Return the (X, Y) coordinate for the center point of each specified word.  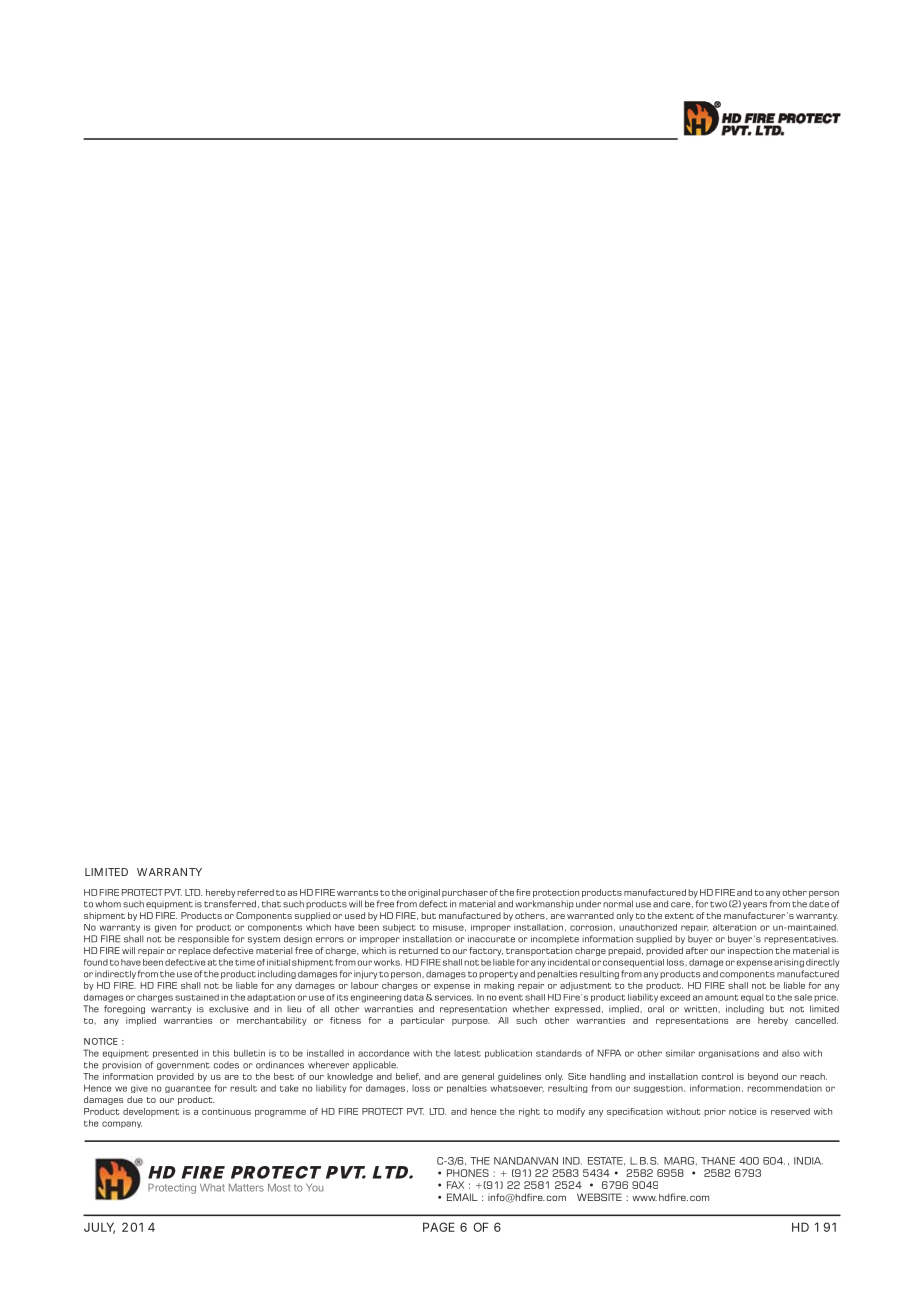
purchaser (465, 893)
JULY (99, 1228)
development (151, 1112)
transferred (230, 904)
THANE (718, 1161)
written (701, 1009)
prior (715, 1112)
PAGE (439, 1227)
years (755, 905)
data (414, 997)
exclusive (228, 1009)
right (529, 1112)
